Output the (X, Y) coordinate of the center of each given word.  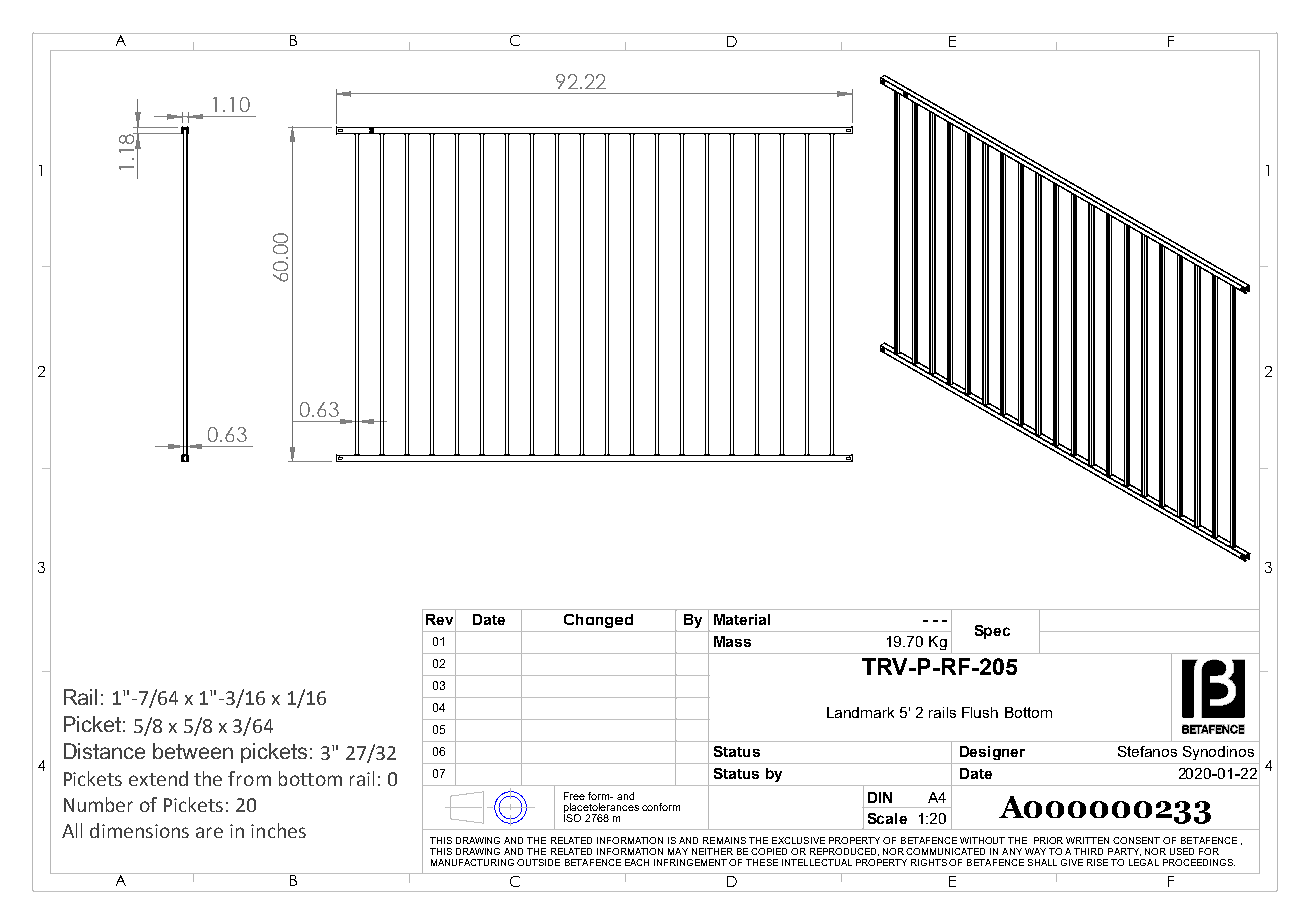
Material (742, 619)
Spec (992, 632)
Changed (598, 621)
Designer (992, 753)
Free (574, 796)
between (193, 751)
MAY (678, 851)
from (249, 778)
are (209, 832)
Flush (980, 712)
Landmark (860, 712)
